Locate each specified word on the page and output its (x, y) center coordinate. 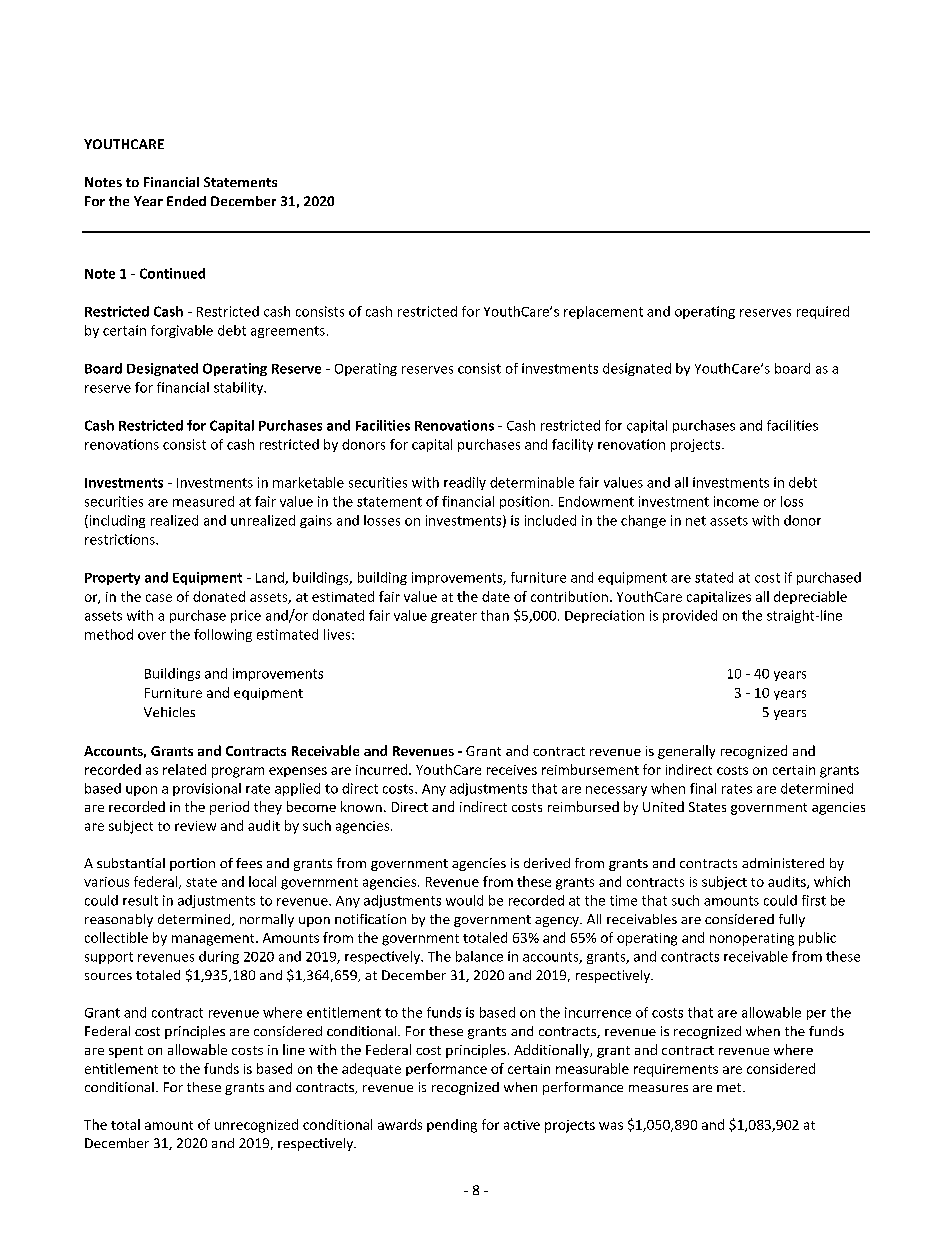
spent (126, 1052)
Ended (186, 201)
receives (512, 770)
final (703, 788)
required (823, 312)
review (195, 826)
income (736, 501)
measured (203, 501)
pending (452, 1126)
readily (465, 483)
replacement (603, 312)
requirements (676, 1070)
